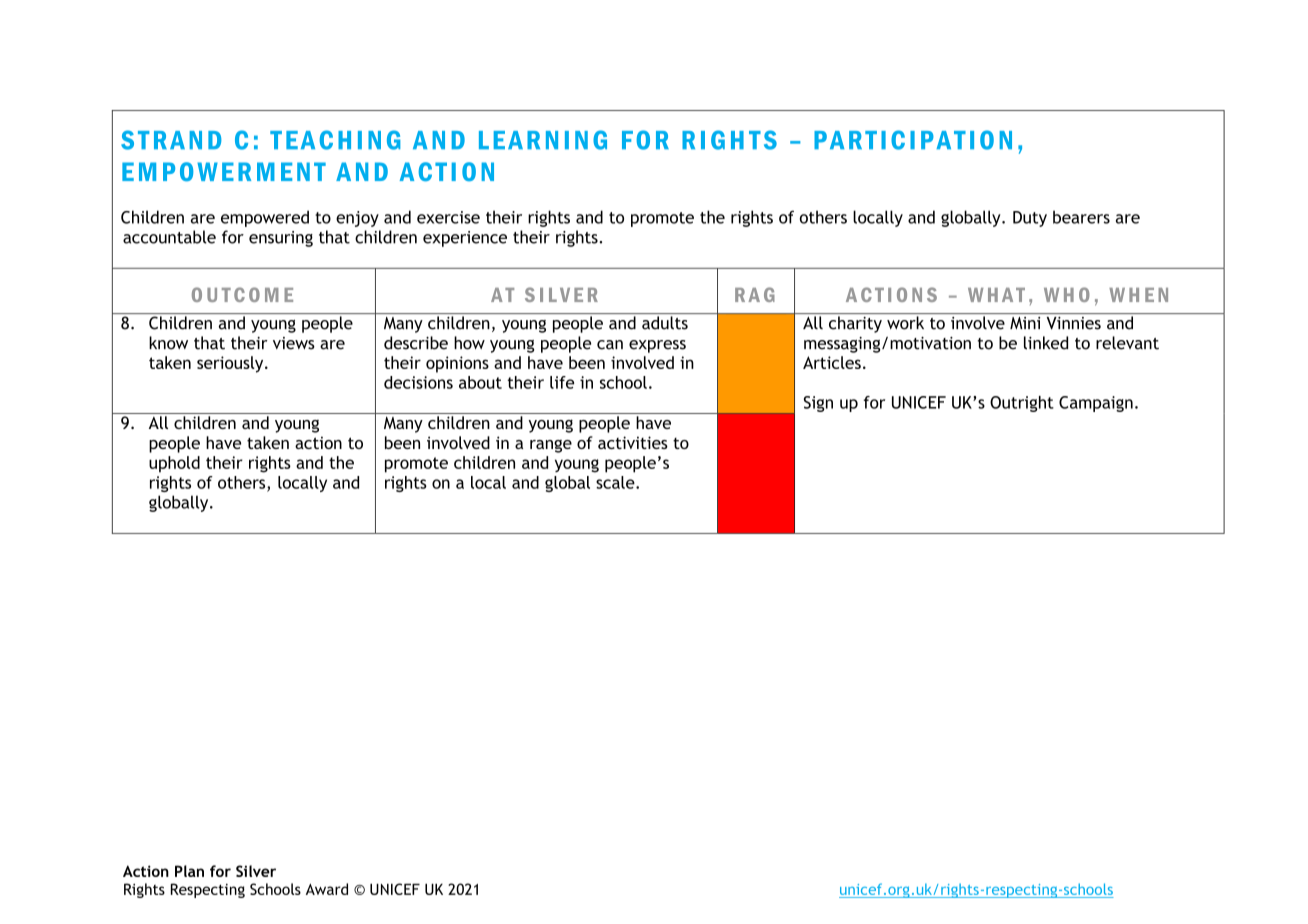  Describe the element at coordinates (1022, 404) in the document. I see `Outright` at that location.
